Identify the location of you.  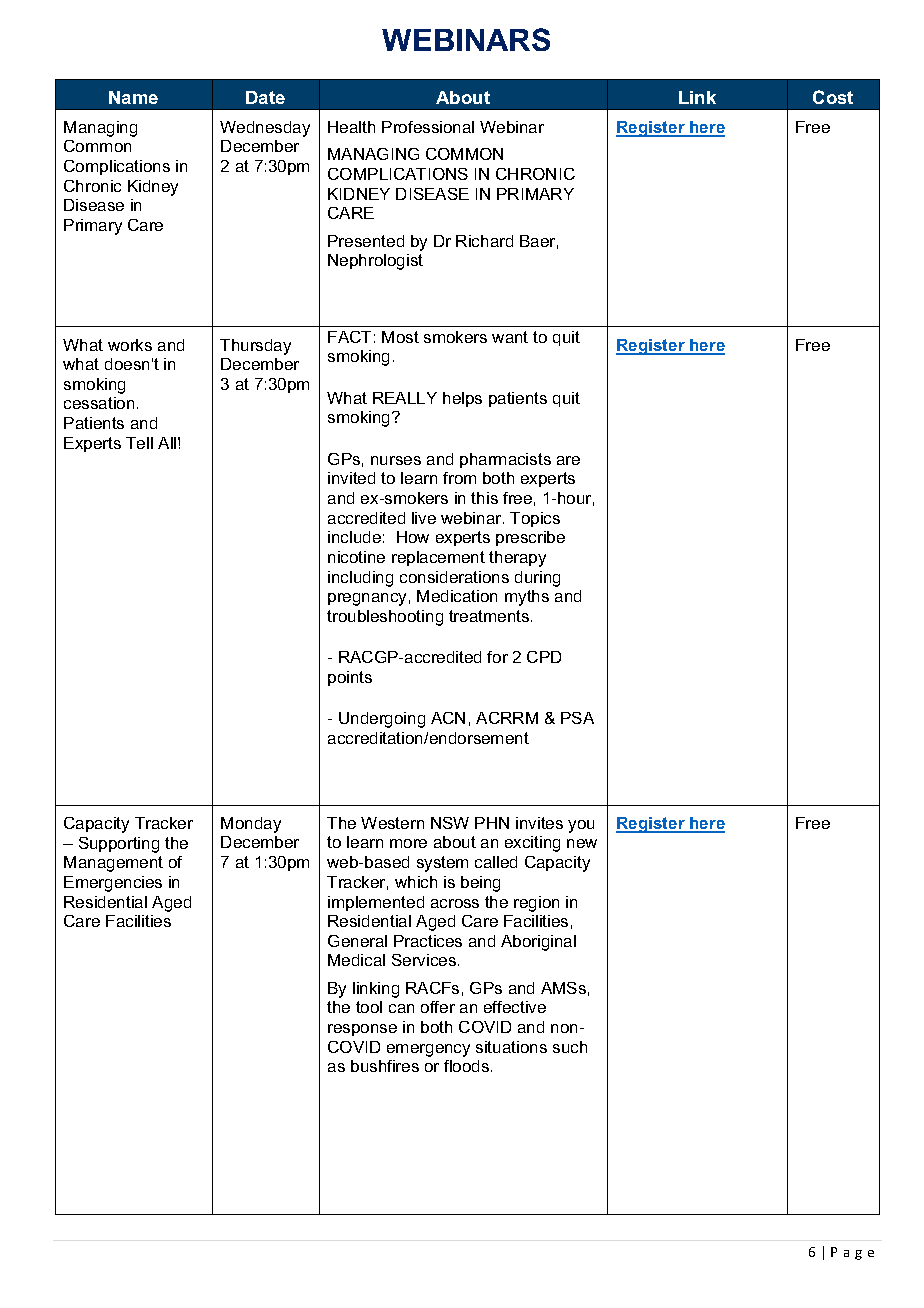
(581, 826).
